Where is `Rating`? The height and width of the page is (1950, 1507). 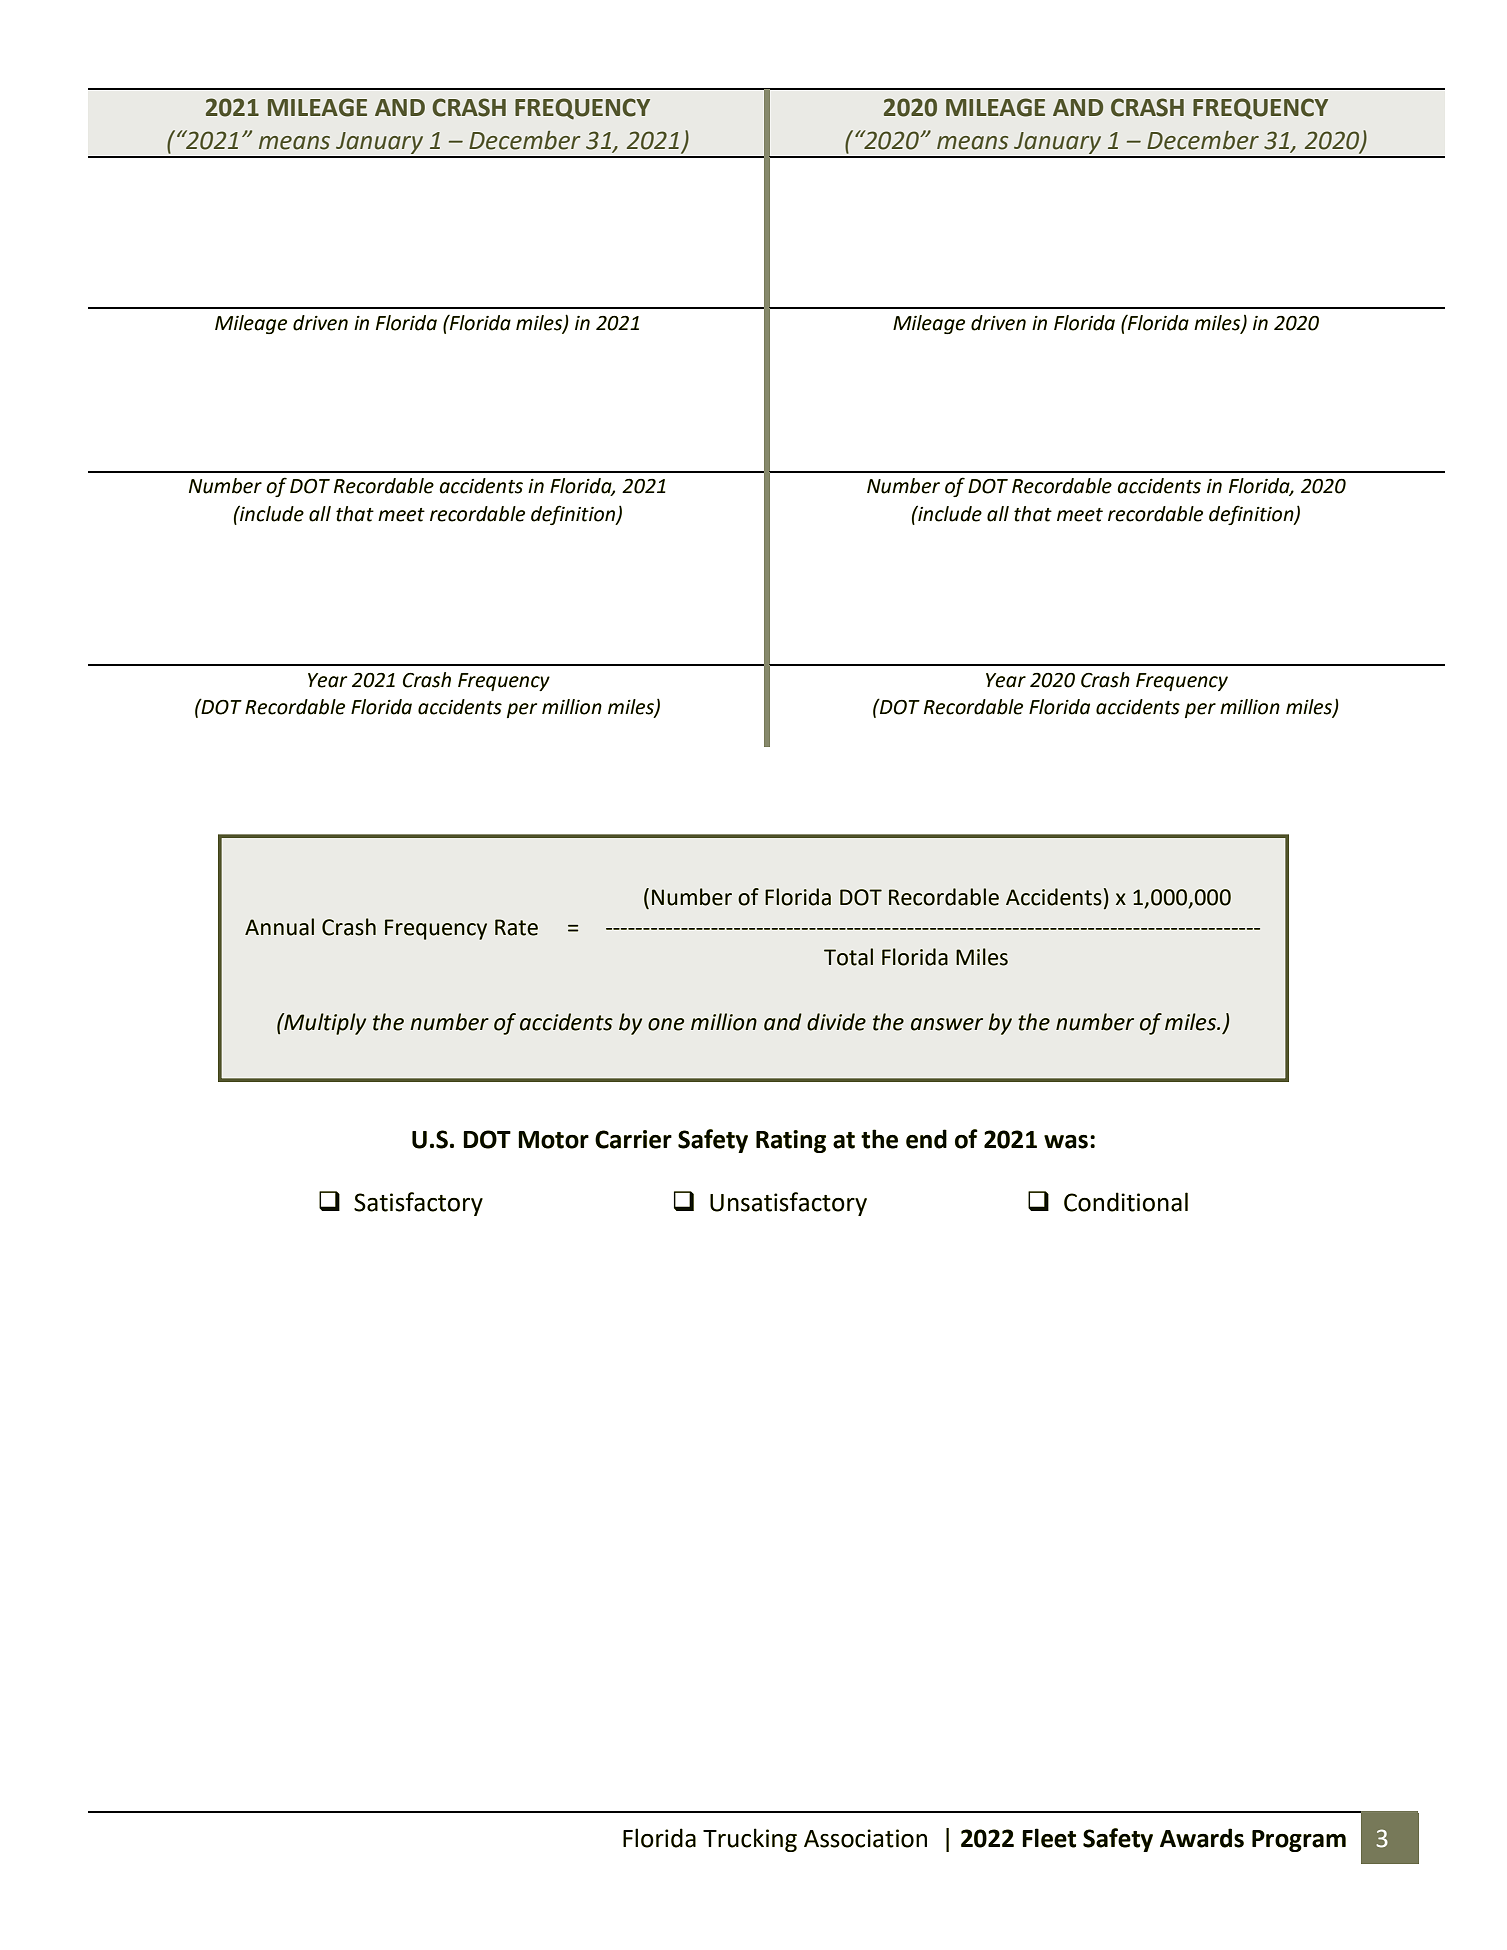 Rating is located at coordinates (791, 1141).
